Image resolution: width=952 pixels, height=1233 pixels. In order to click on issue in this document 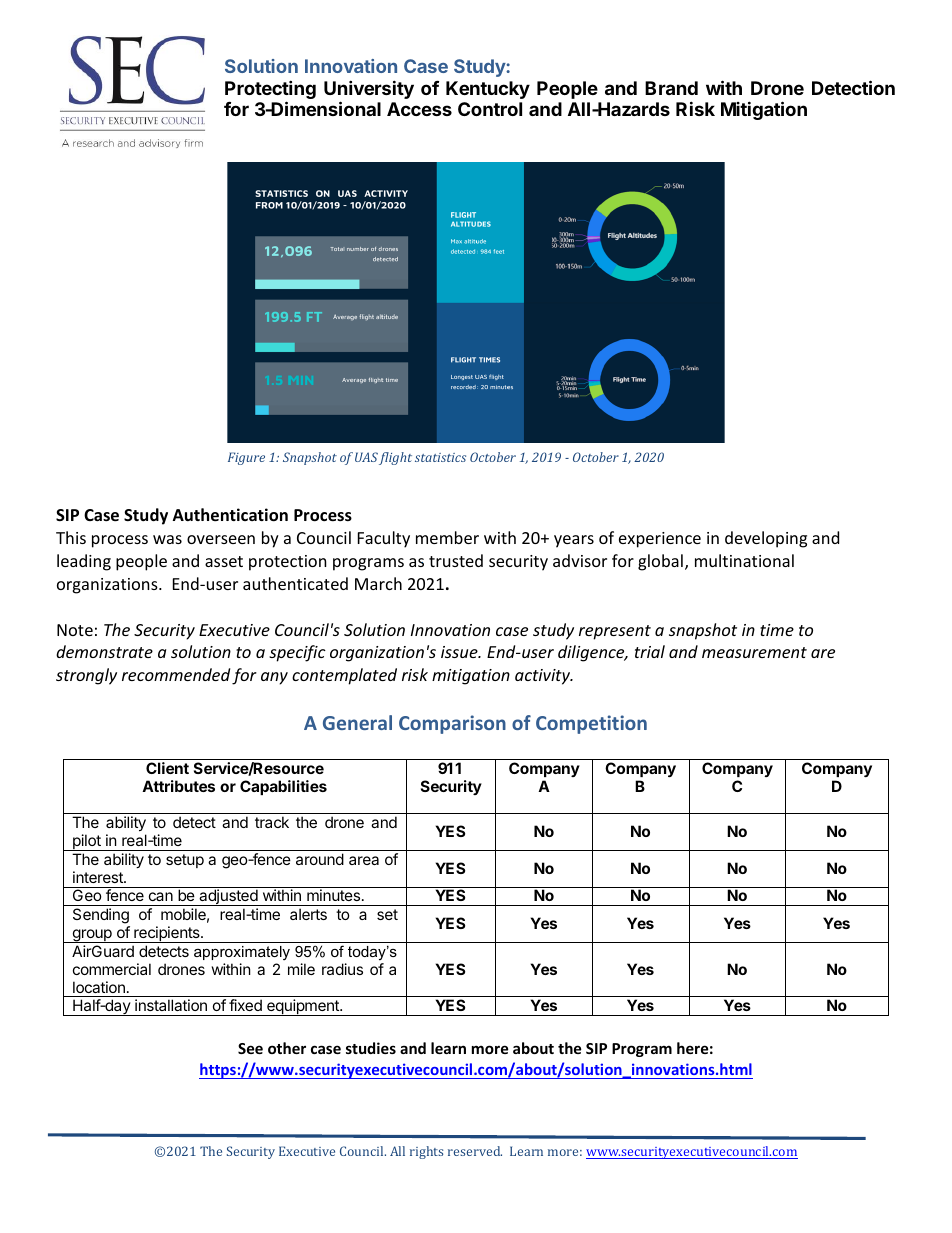, I will do `click(460, 652)`.
